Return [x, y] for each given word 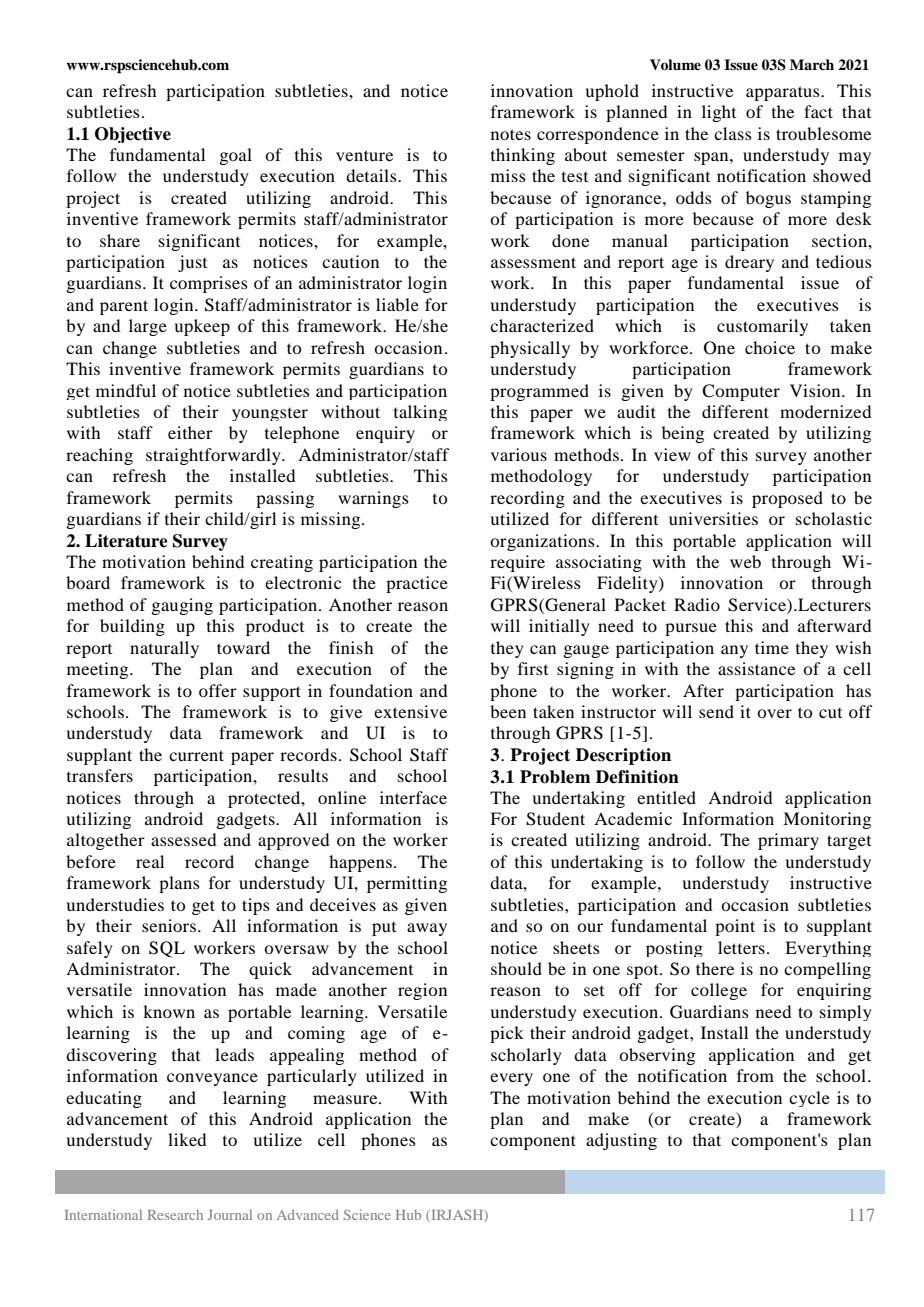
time [772, 647]
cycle [809, 1099]
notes [511, 134]
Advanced [308, 1215]
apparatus [784, 93]
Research [175, 1215]
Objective [133, 135]
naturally [164, 649]
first [533, 668]
